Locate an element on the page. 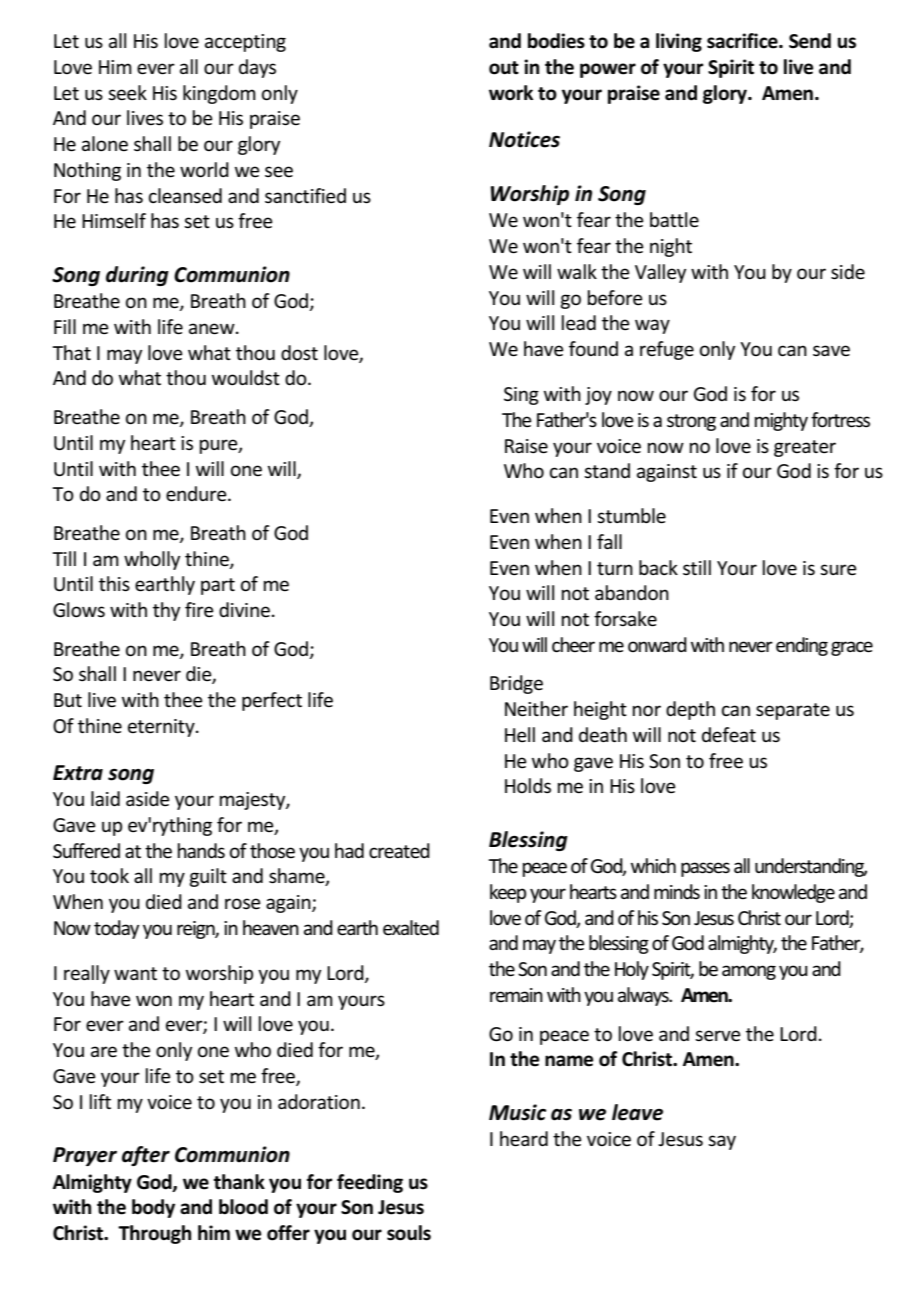 Image resolution: width=924 pixels, height=1308 pixels. say is located at coordinates (722, 1142).
